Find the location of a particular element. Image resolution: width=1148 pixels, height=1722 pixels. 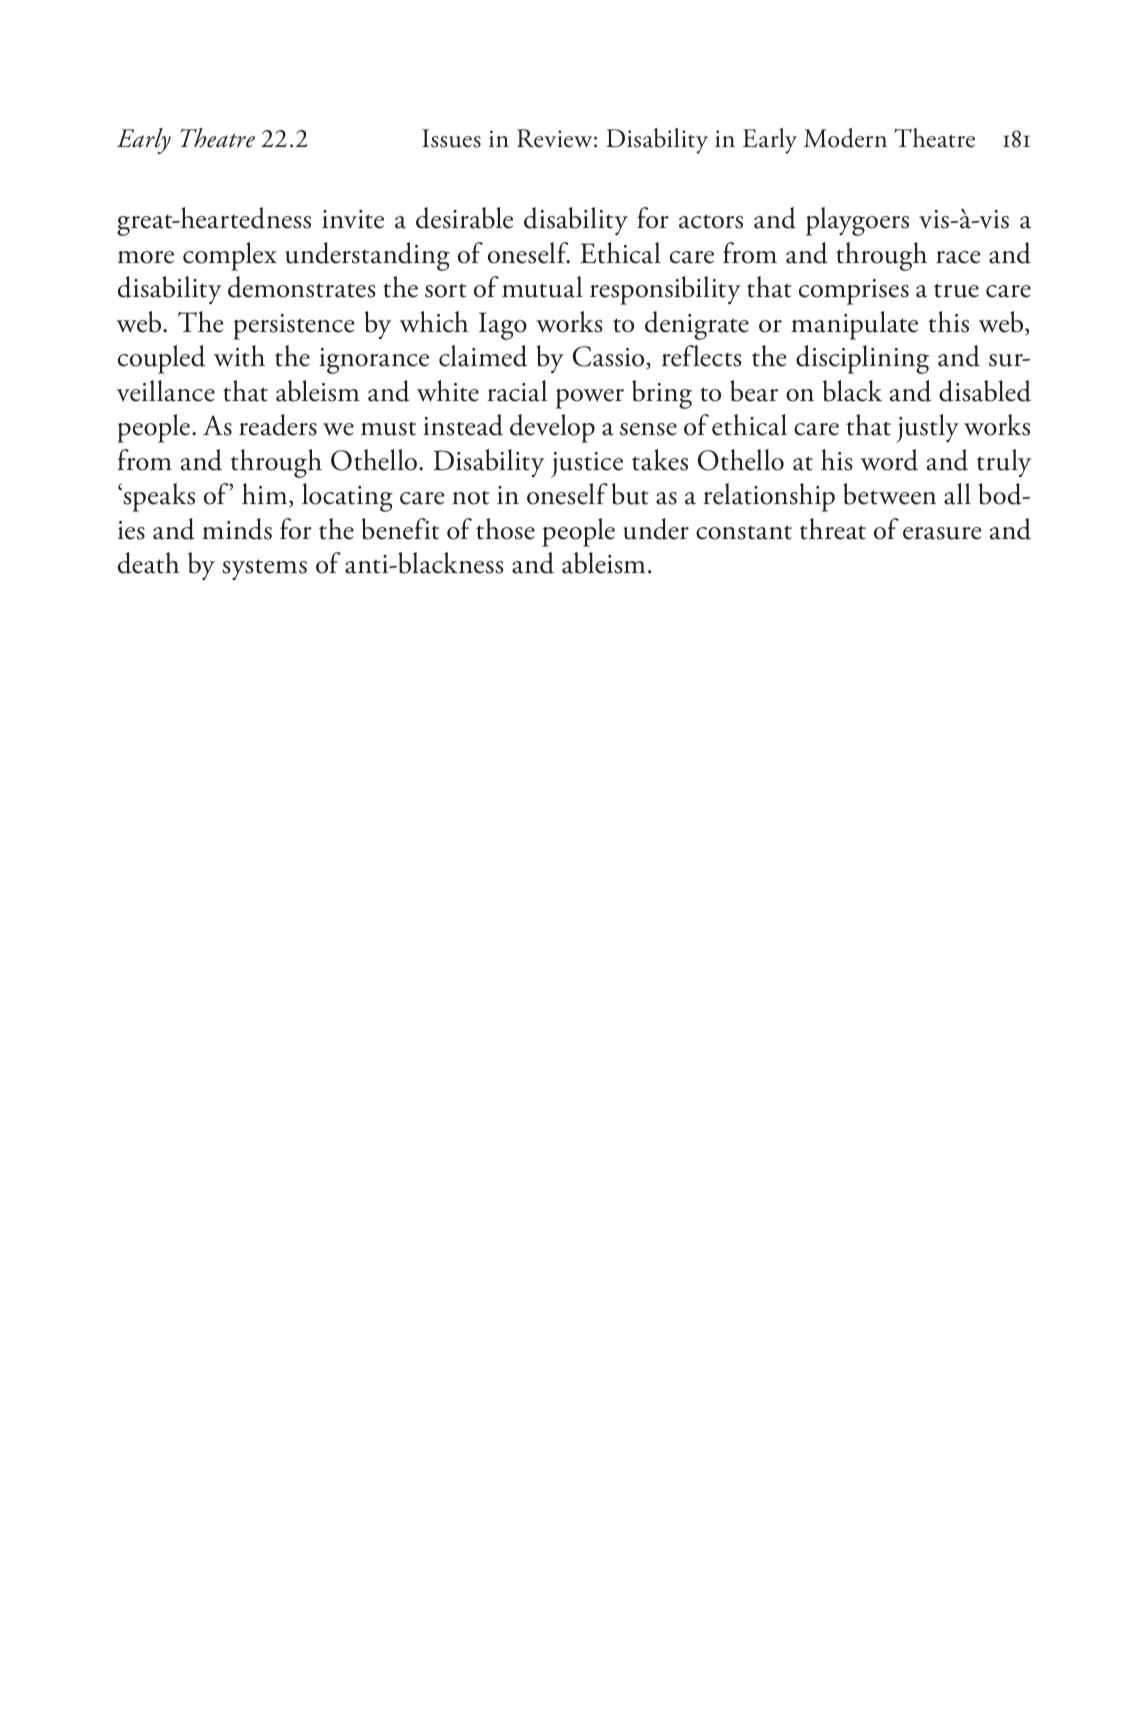

readers is located at coordinates (278, 425).
